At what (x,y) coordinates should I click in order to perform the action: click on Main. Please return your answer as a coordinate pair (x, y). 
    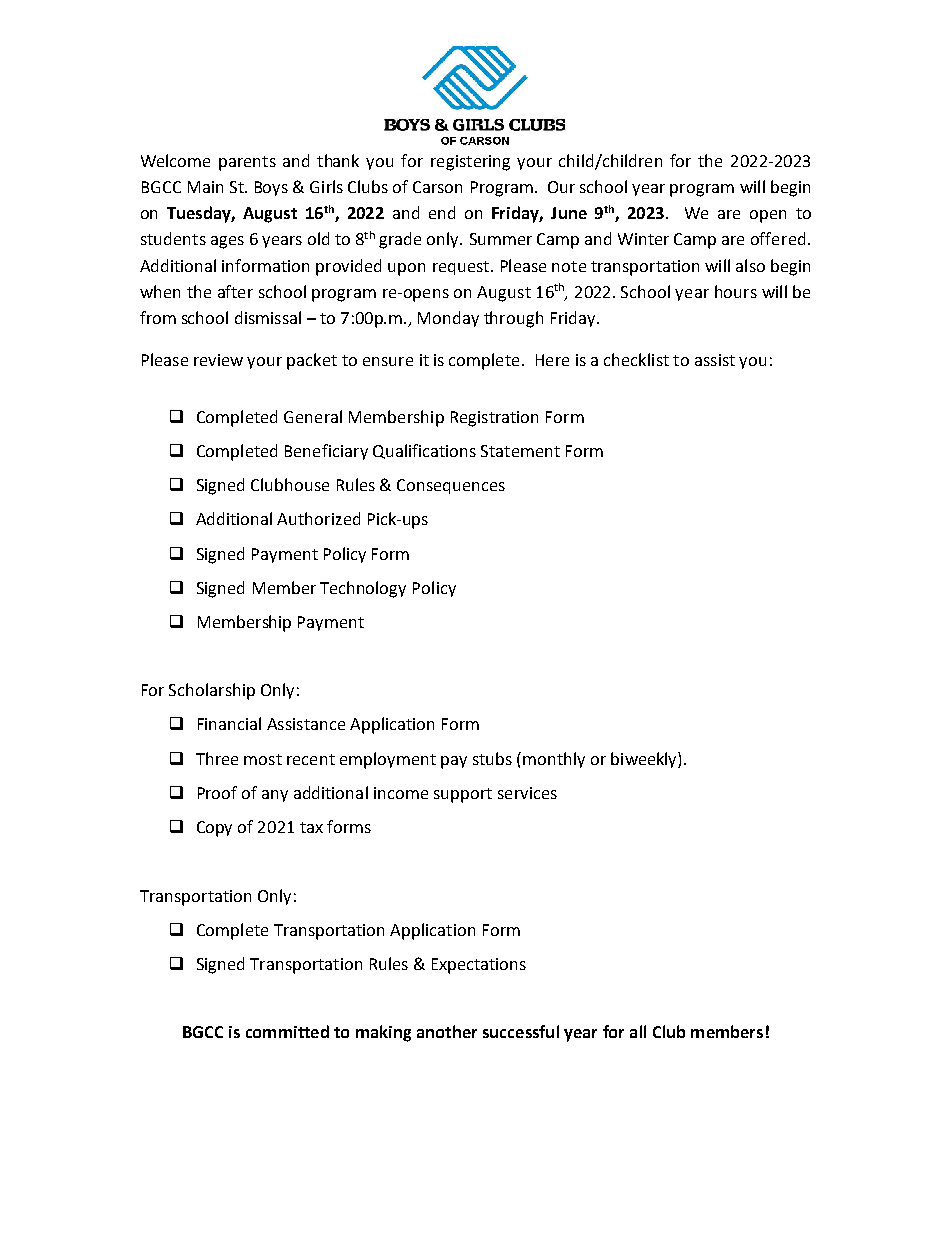
    Looking at the image, I should click on (205, 187).
